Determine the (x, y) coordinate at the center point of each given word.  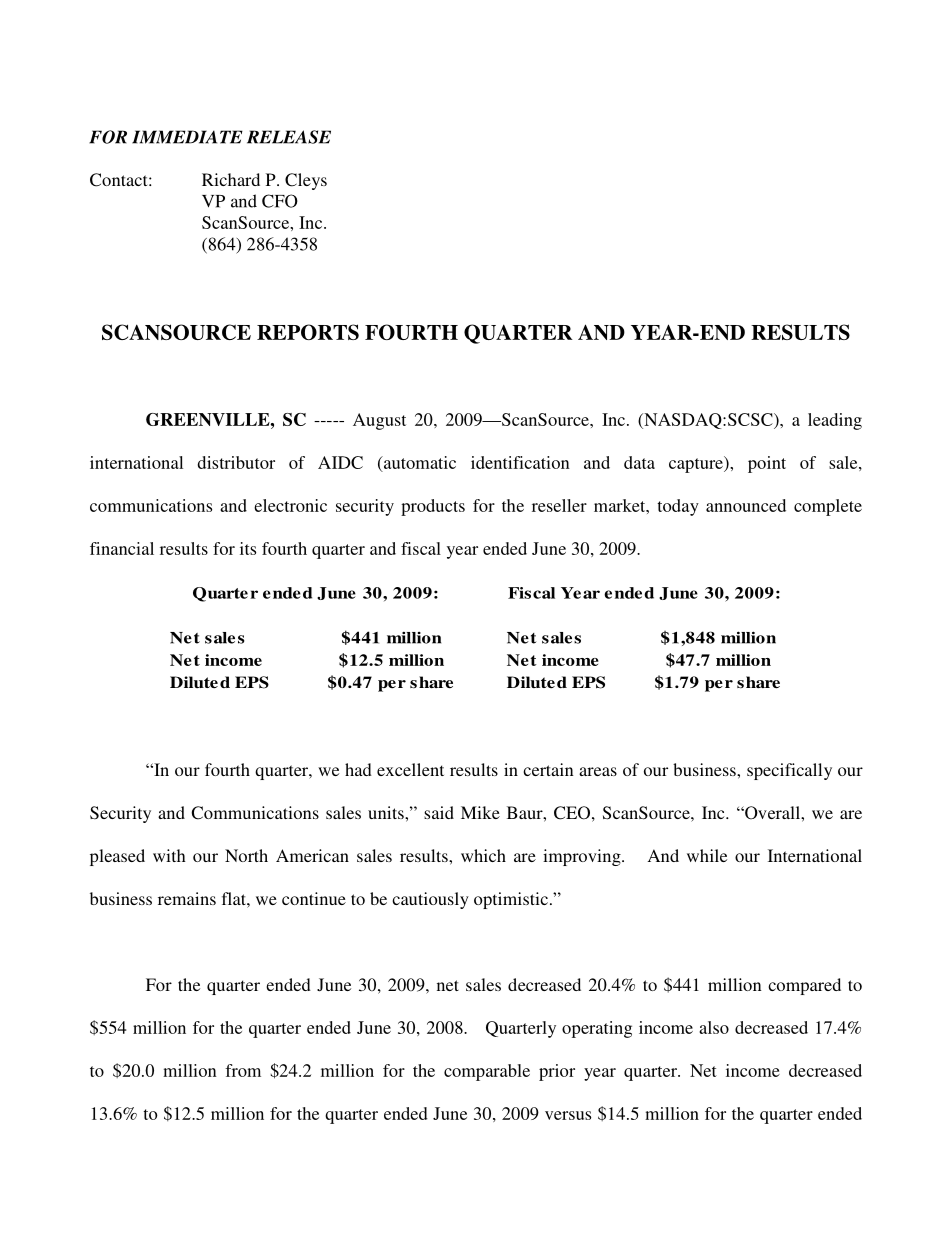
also (714, 1027)
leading (835, 421)
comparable (487, 1072)
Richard (231, 179)
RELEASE (289, 137)
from (243, 1070)
